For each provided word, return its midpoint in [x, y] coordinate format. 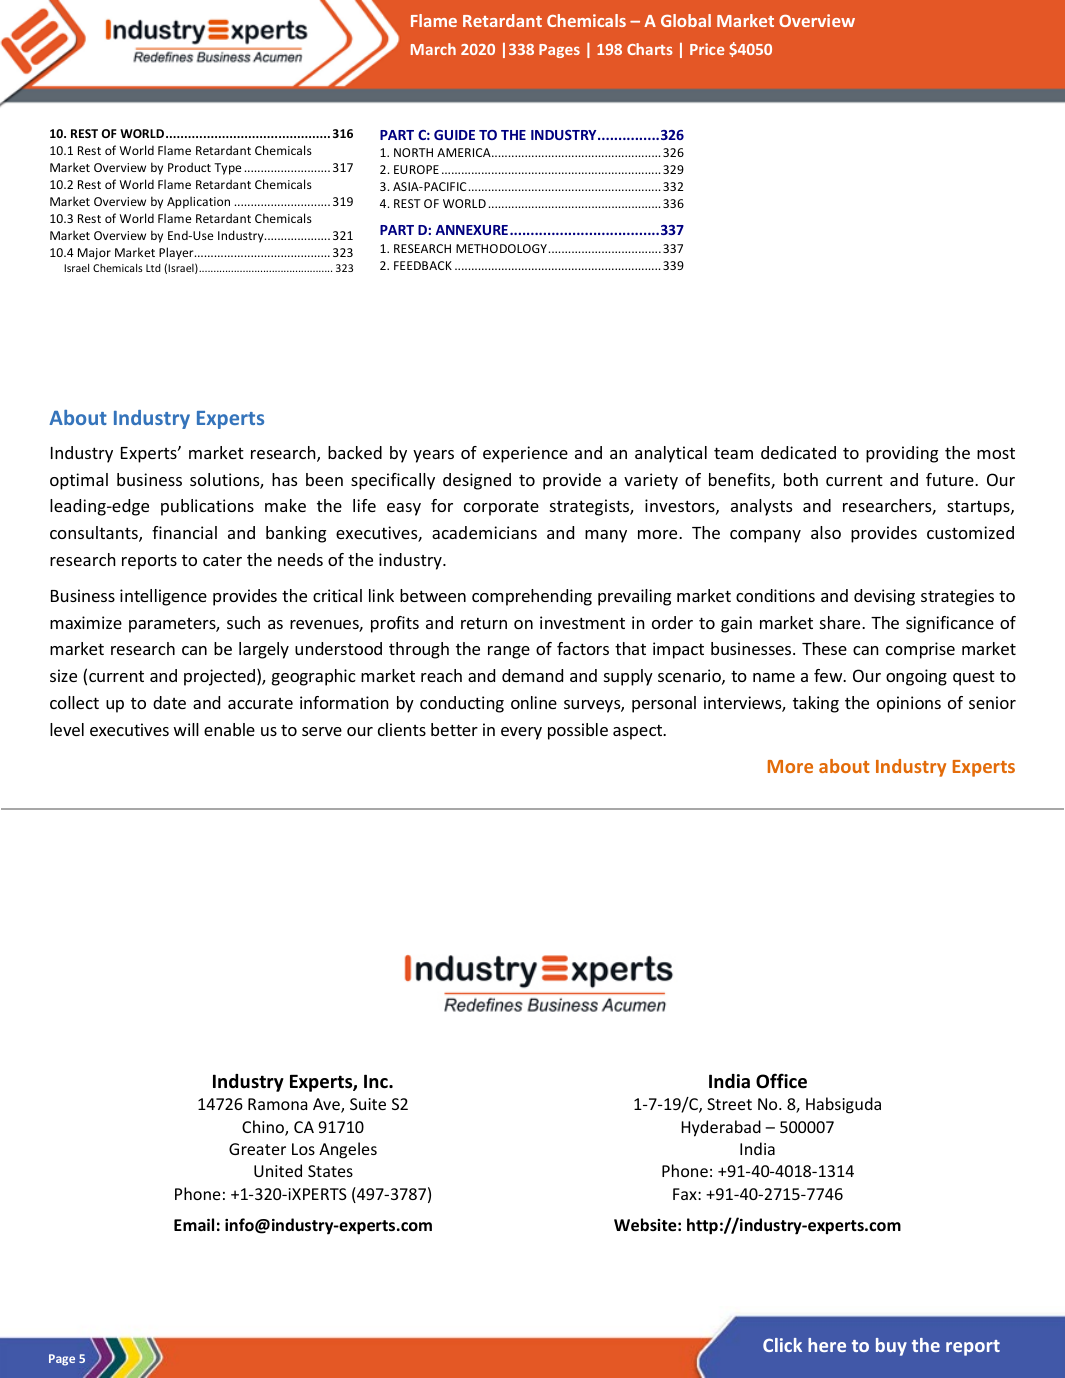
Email [194, 1224]
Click [782, 1345]
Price [707, 49]
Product [189, 167]
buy [891, 1347]
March [433, 49]
